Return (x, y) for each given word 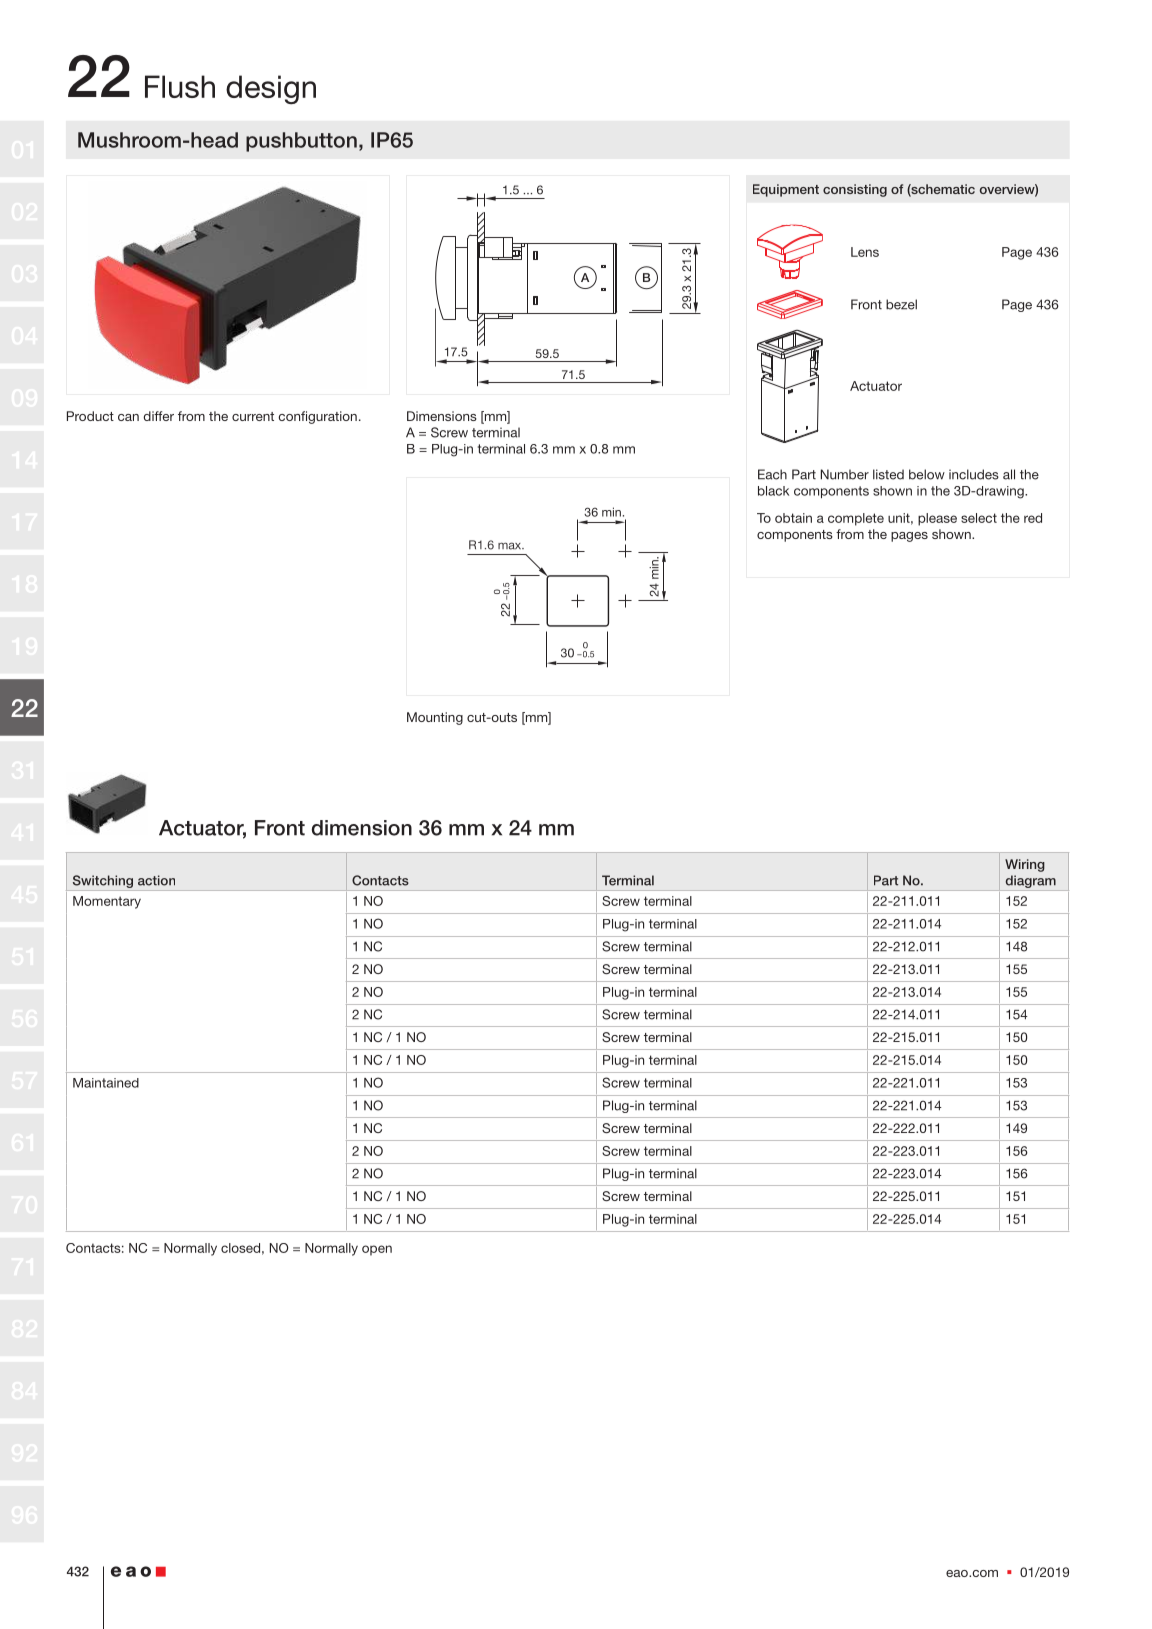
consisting (855, 190)
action (156, 880)
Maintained (106, 1083)
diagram (1031, 881)
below (927, 474)
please (937, 519)
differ (158, 416)
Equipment (786, 190)
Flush (180, 86)
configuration (317, 417)
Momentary (107, 902)
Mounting (435, 718)
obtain (793, 518)
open (377, 1250)
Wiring (1025, 865)
